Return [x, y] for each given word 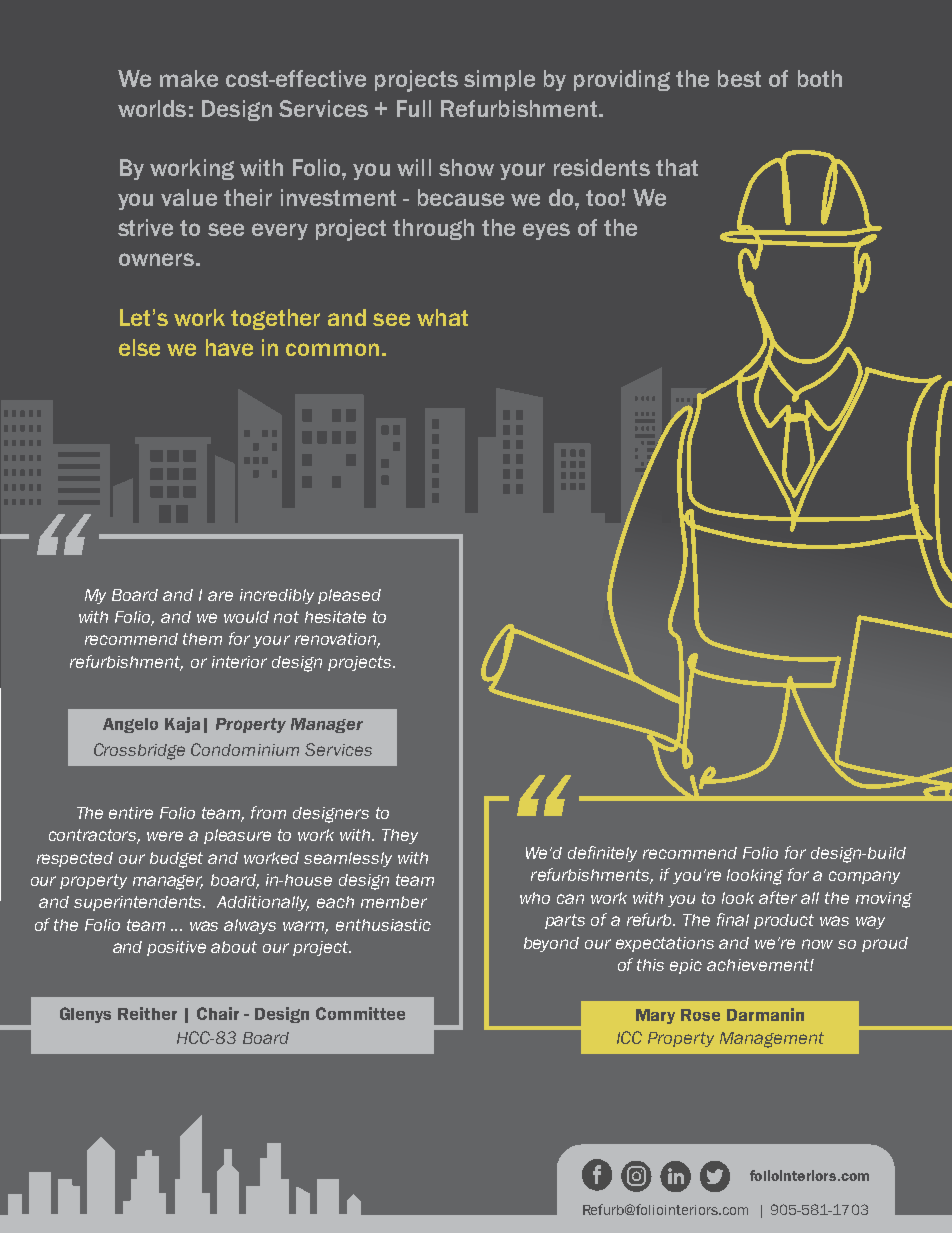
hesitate [335, 617]
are [220, 596]
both [820, 78]
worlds [152, 108]
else [139, 347]
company [864, 877]
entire [131, 813]
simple [499, 80]
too [602, 198]
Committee [360, 1013]
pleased [349, 596]
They [400, 836]
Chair [218, 1013]
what [442, 317]
